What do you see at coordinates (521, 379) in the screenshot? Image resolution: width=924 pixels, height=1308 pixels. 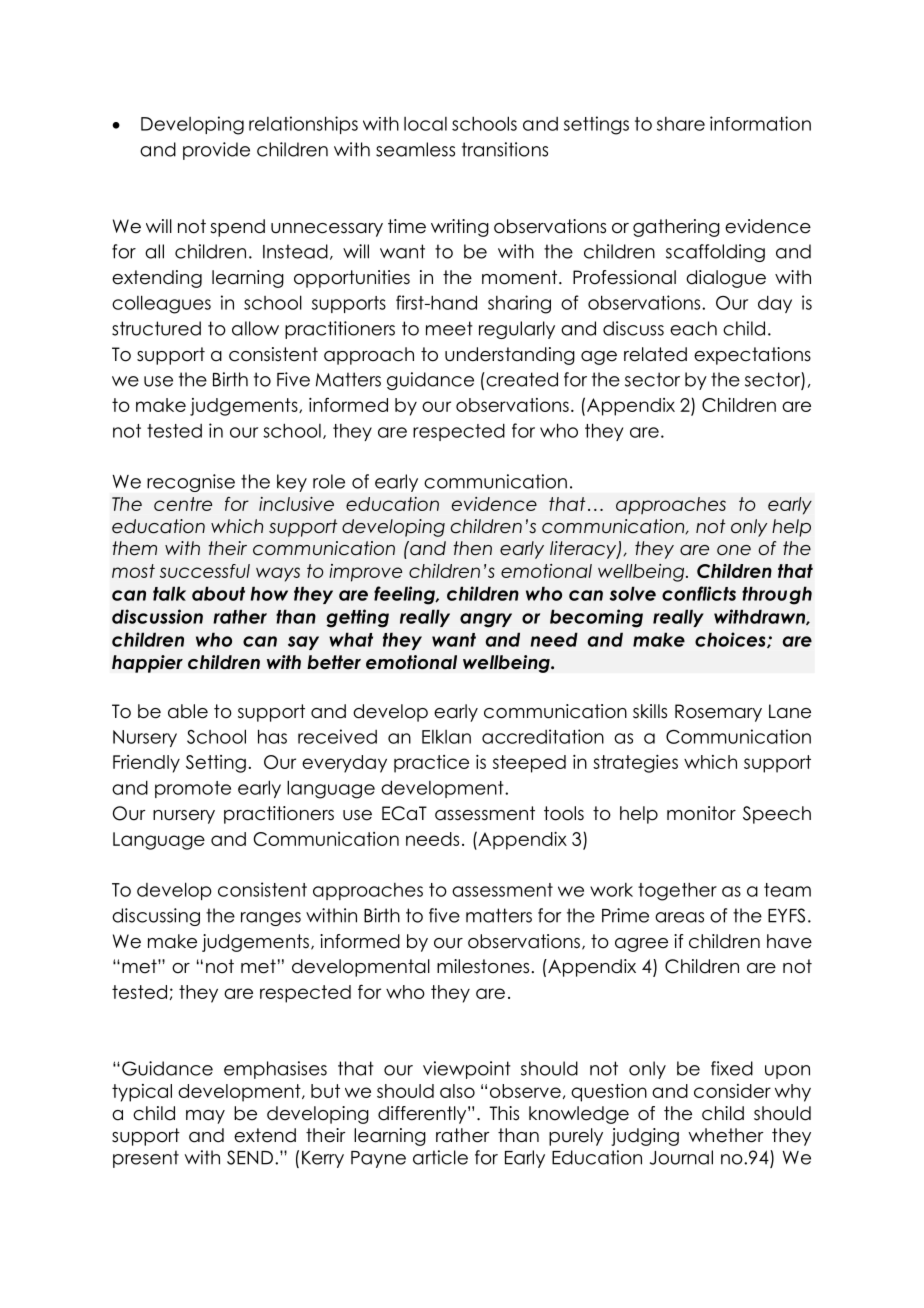 I see `created` at bounding box center [521, 379].
